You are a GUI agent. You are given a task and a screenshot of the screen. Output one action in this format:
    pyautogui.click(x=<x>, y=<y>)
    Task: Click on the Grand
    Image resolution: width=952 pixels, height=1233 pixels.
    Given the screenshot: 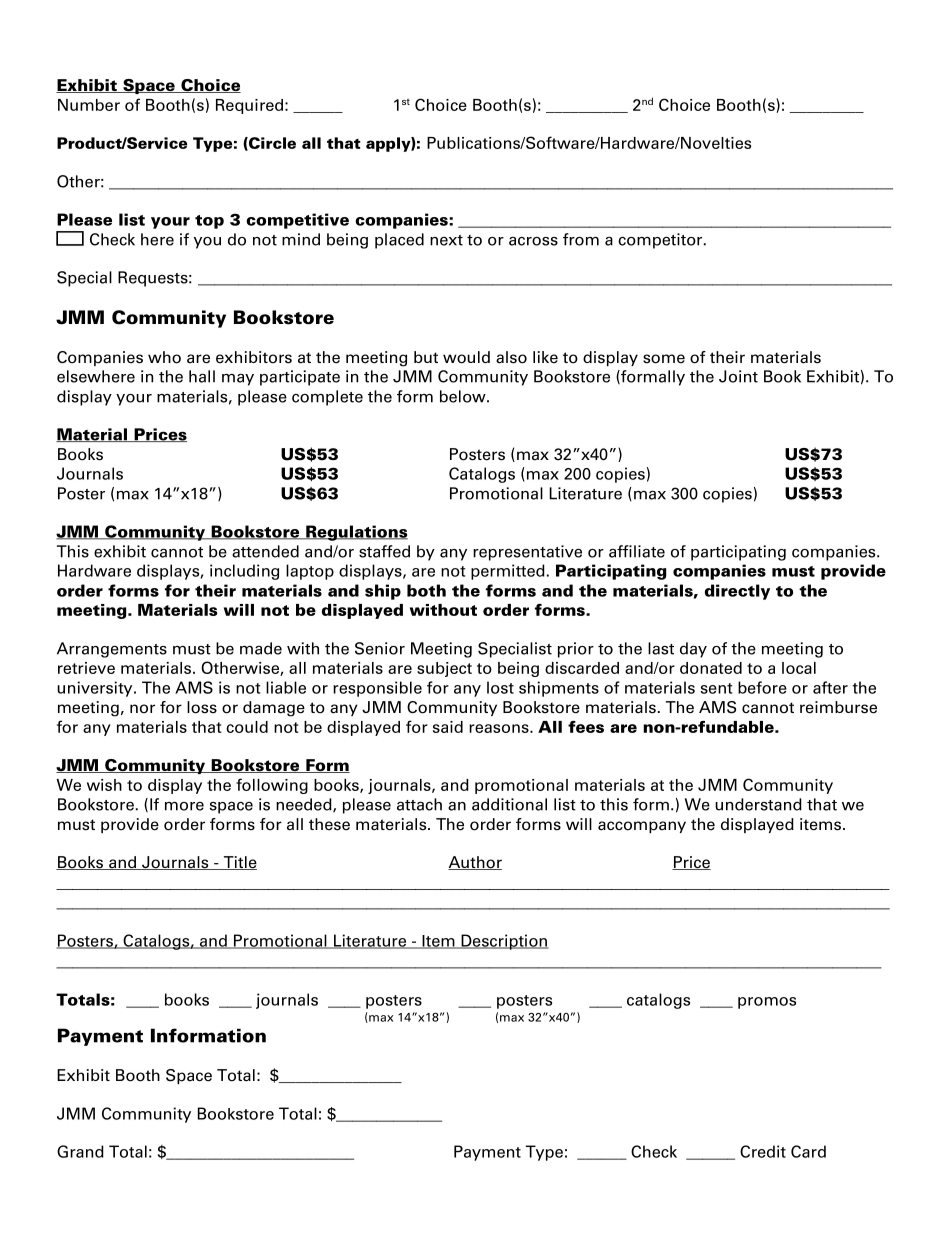 What is the action you would take?
    pyautogui.click(x=80, y=1151)
